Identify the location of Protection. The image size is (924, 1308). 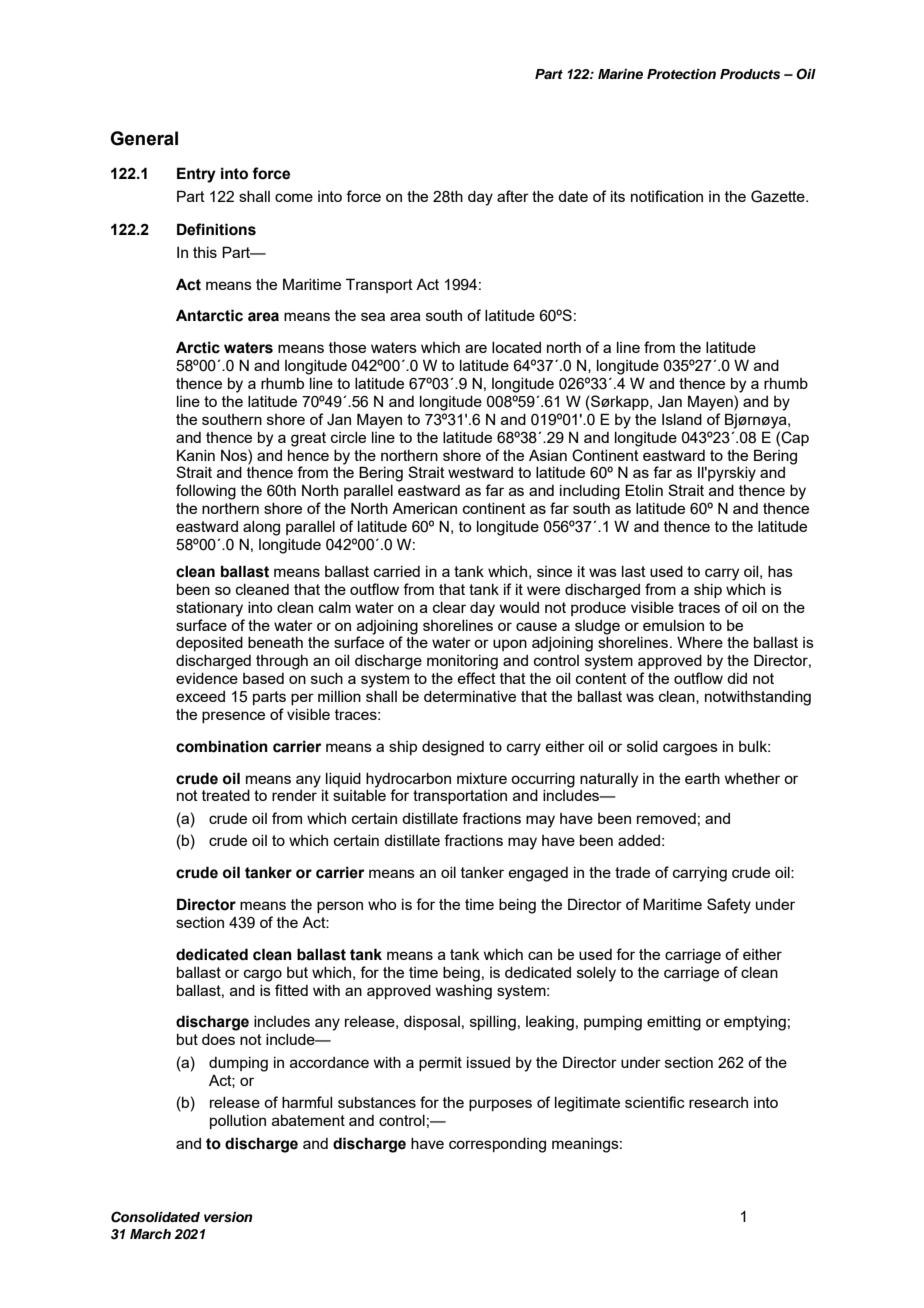
(681, 74).
